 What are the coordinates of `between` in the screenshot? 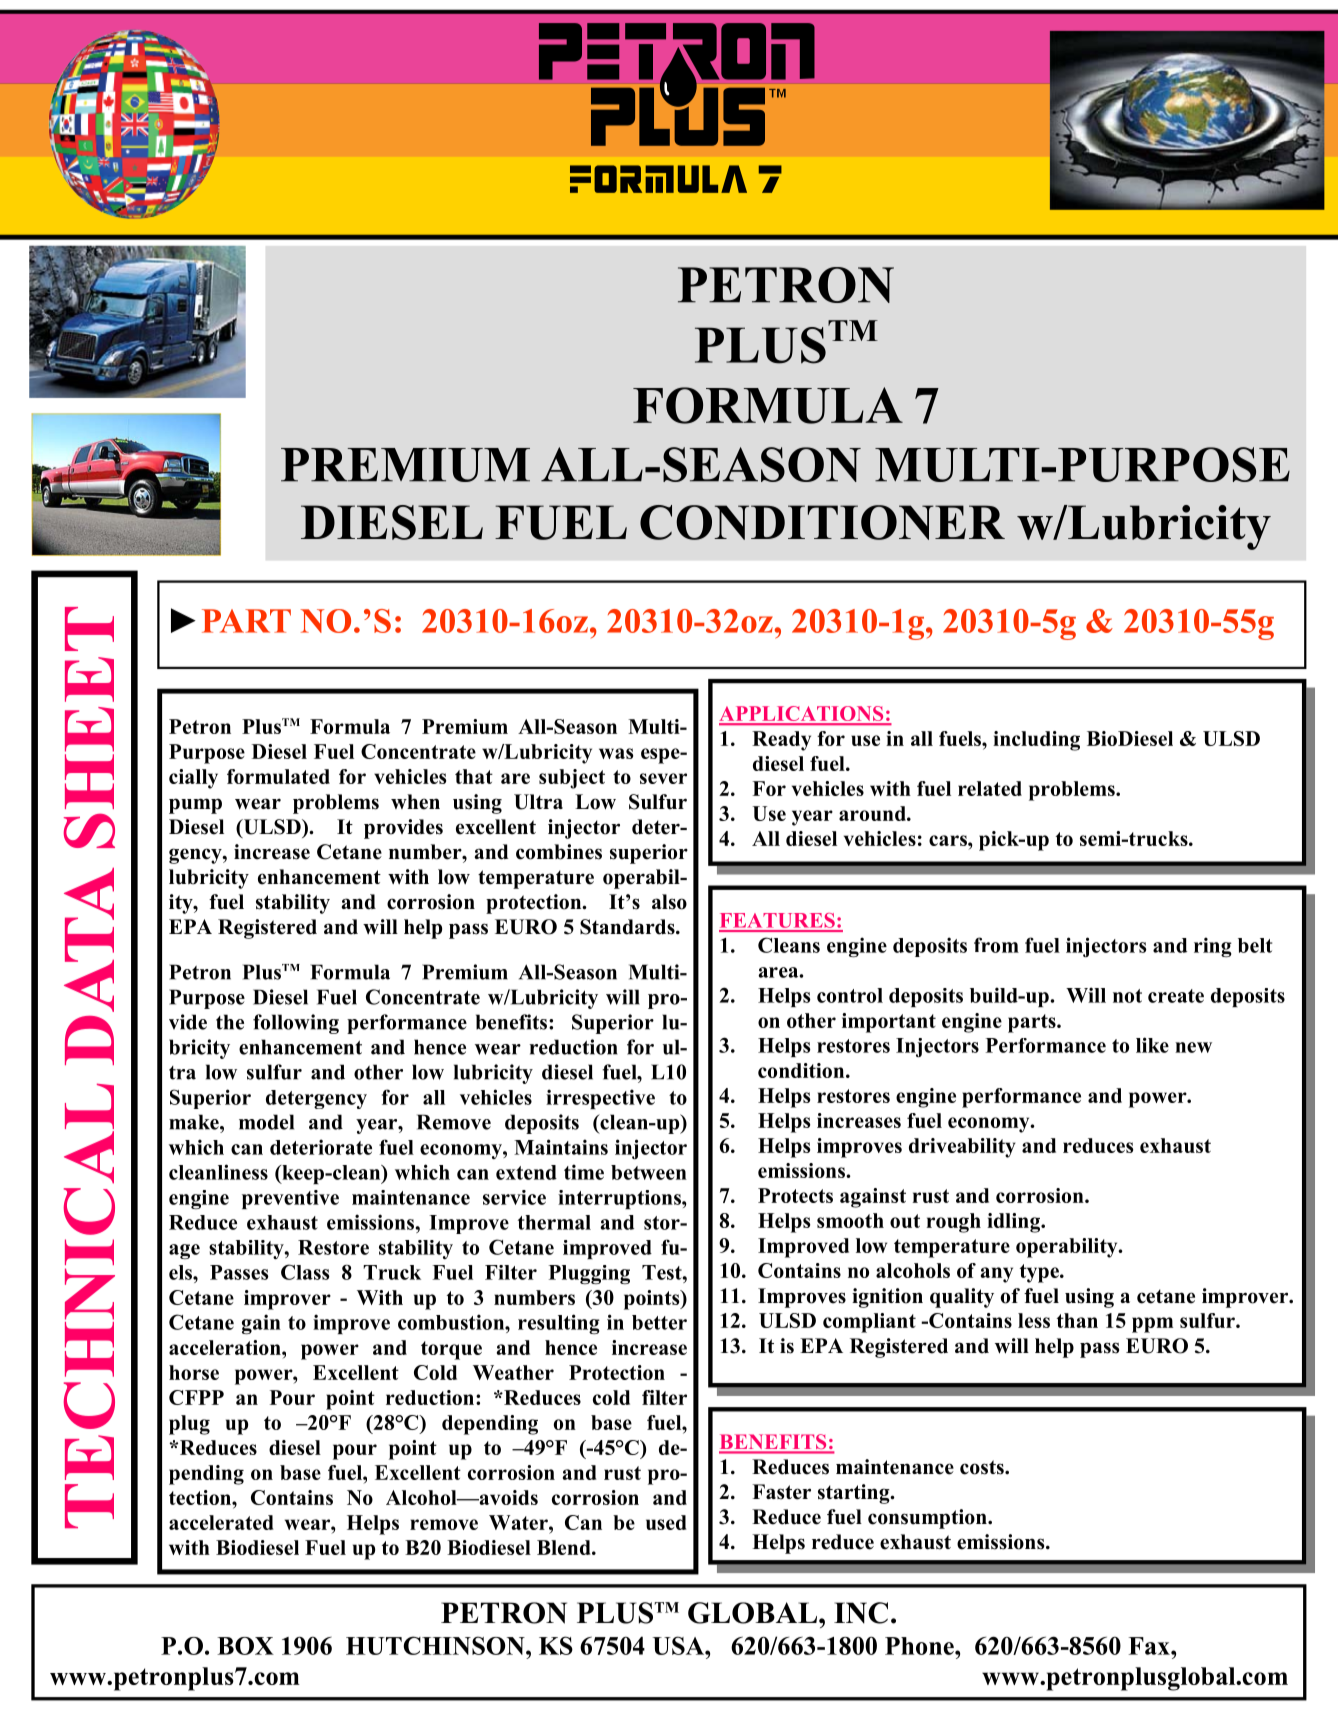 It's located at (649, 1172).
